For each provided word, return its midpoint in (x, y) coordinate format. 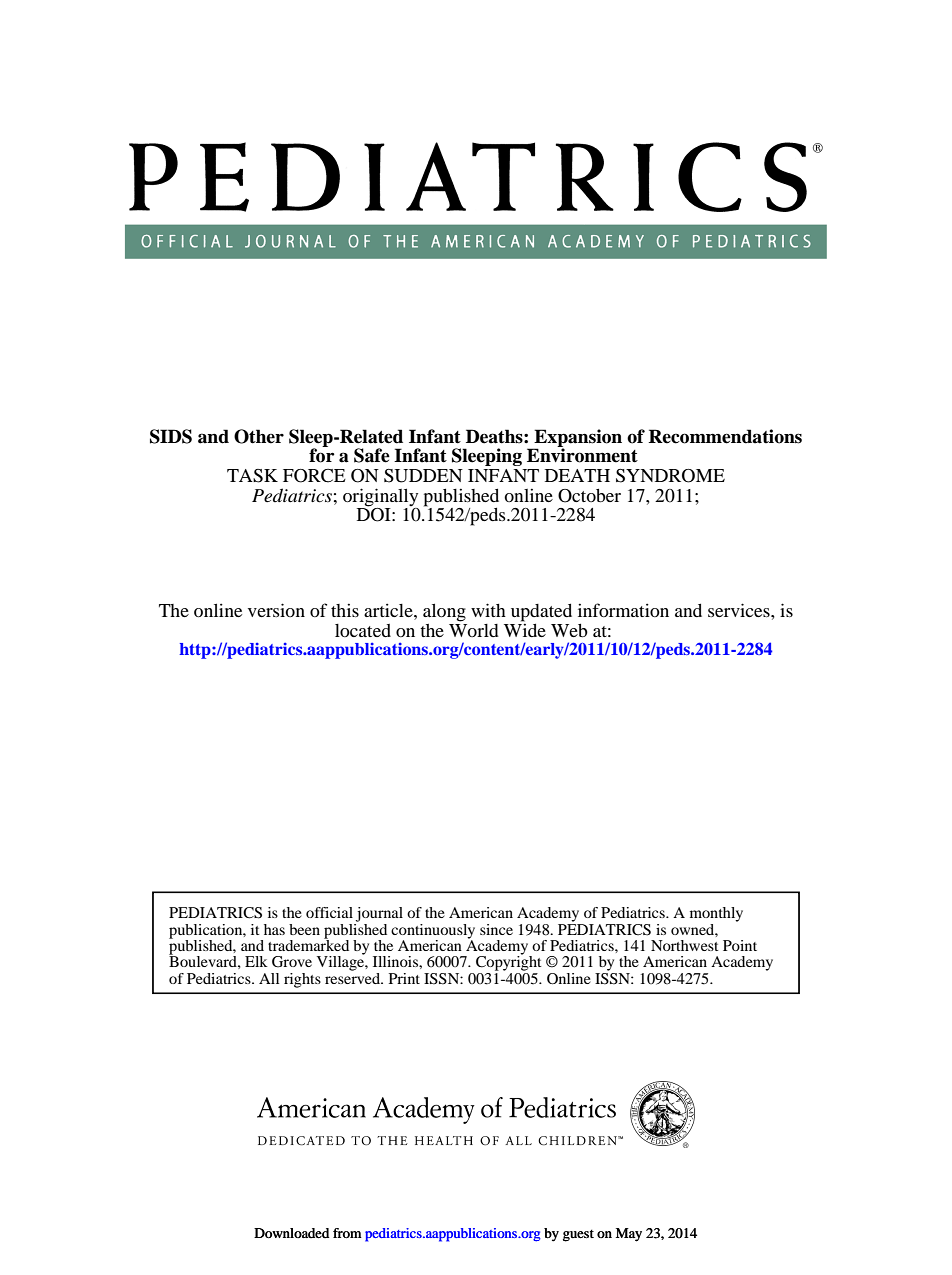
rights (302, 980)
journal (379, 914)
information (623, 610)
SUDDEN (423, 476)
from (347, 1233)
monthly (716, 914)
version (276, 610)
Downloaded (291, 1233)
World (474, 629)
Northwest (685, 945)
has (274, 929)
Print (404, 978)
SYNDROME (670, 476)
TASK (252, 476)
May (629, 1235)
